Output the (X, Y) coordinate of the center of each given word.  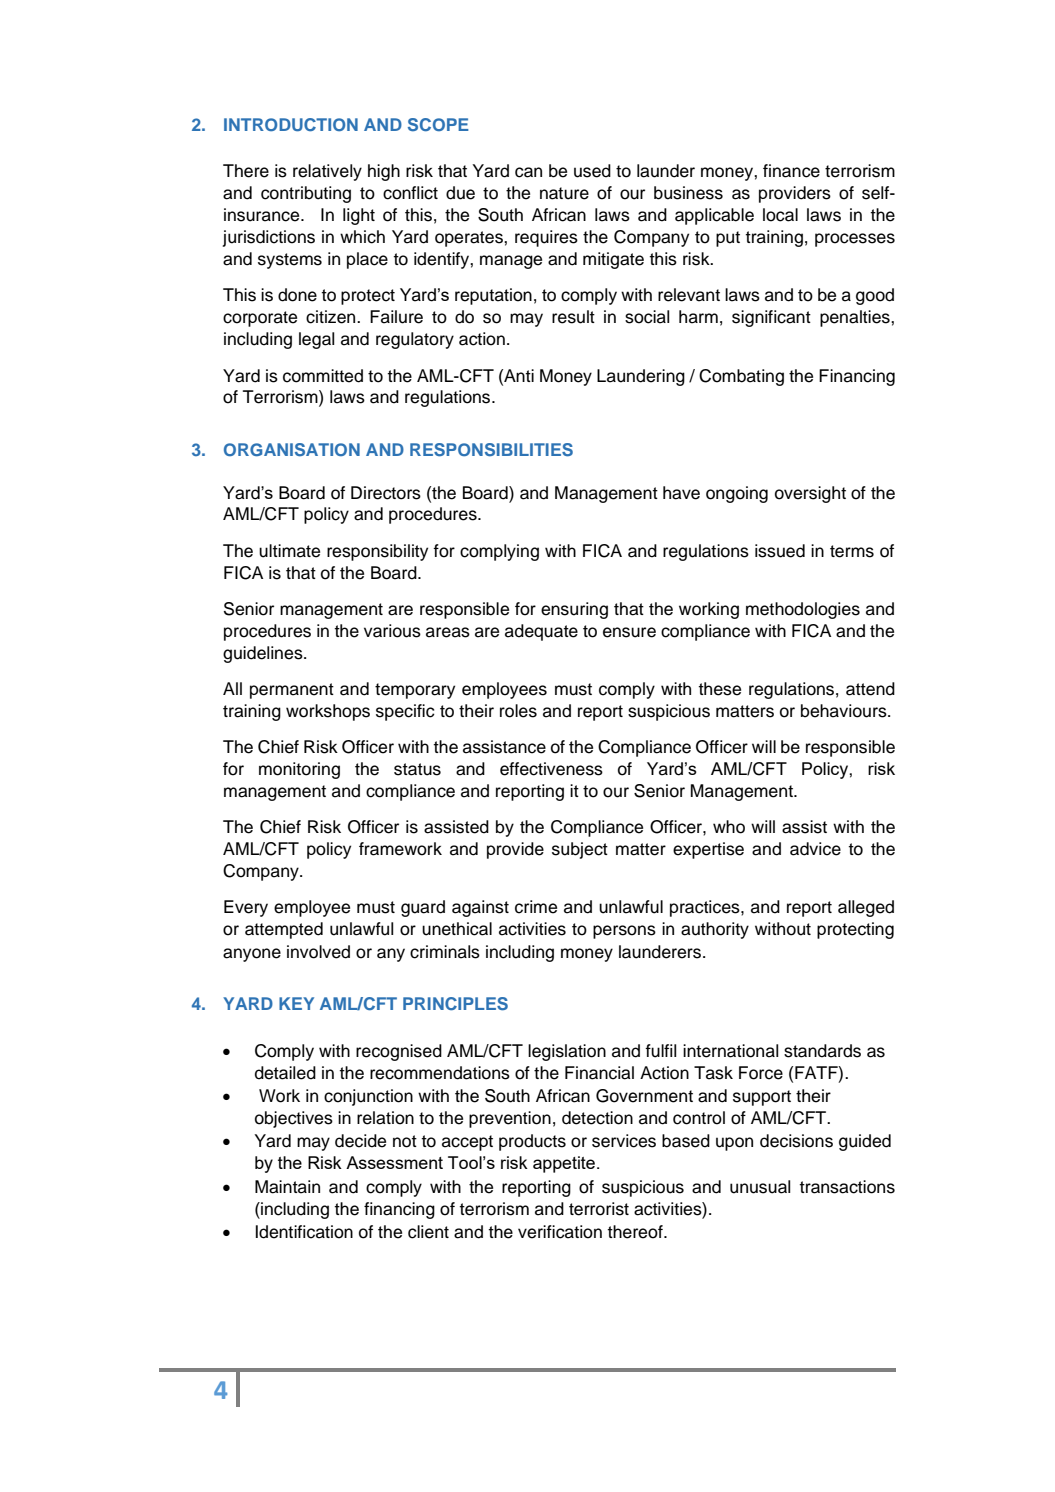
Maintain (287, 1187)
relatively (327, 172)
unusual (760, 1187)
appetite (565, 1164)
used (592, 171)
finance (791, 171)
